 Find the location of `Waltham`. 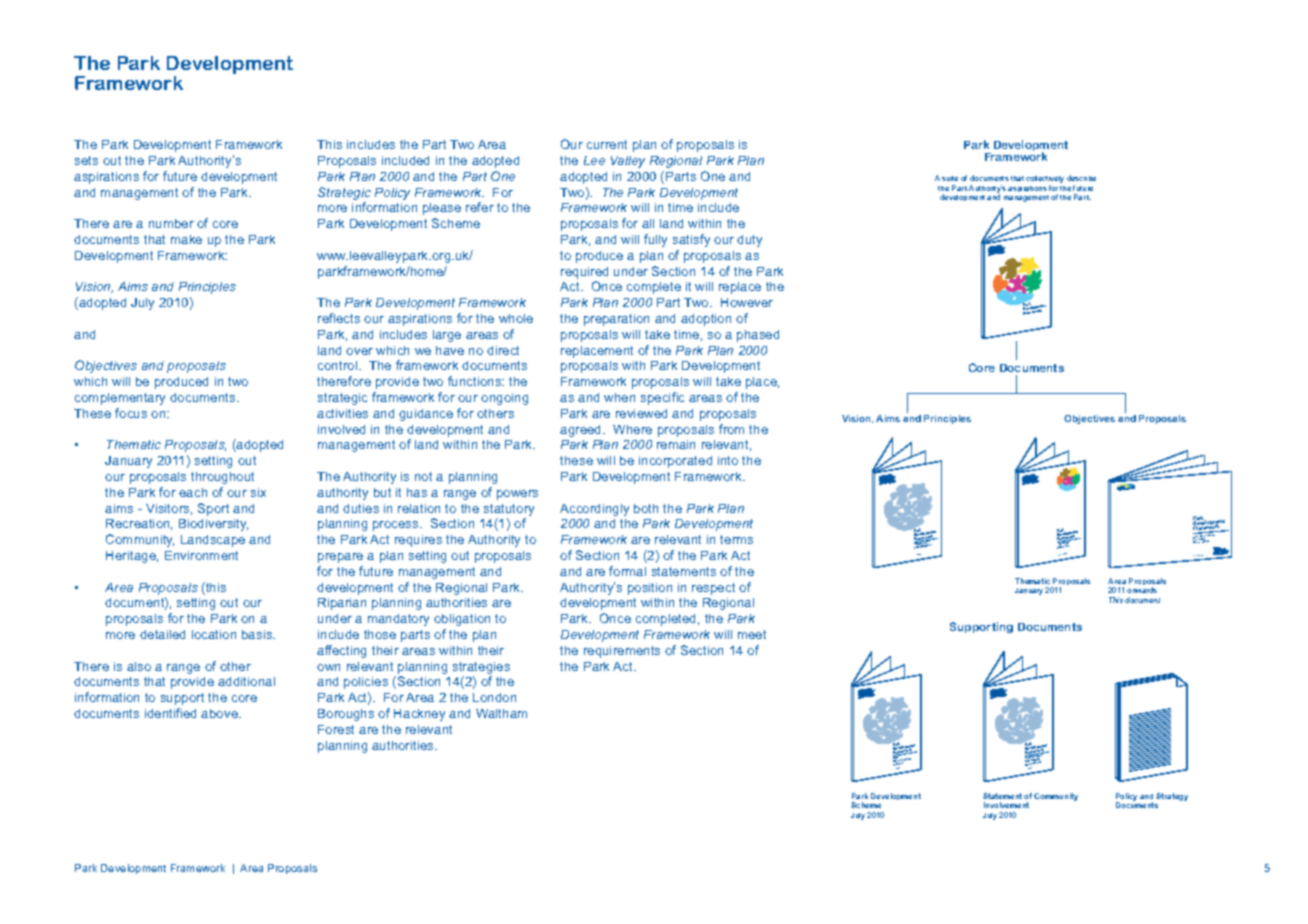

Waltham is located at coordinates (501, 713).
